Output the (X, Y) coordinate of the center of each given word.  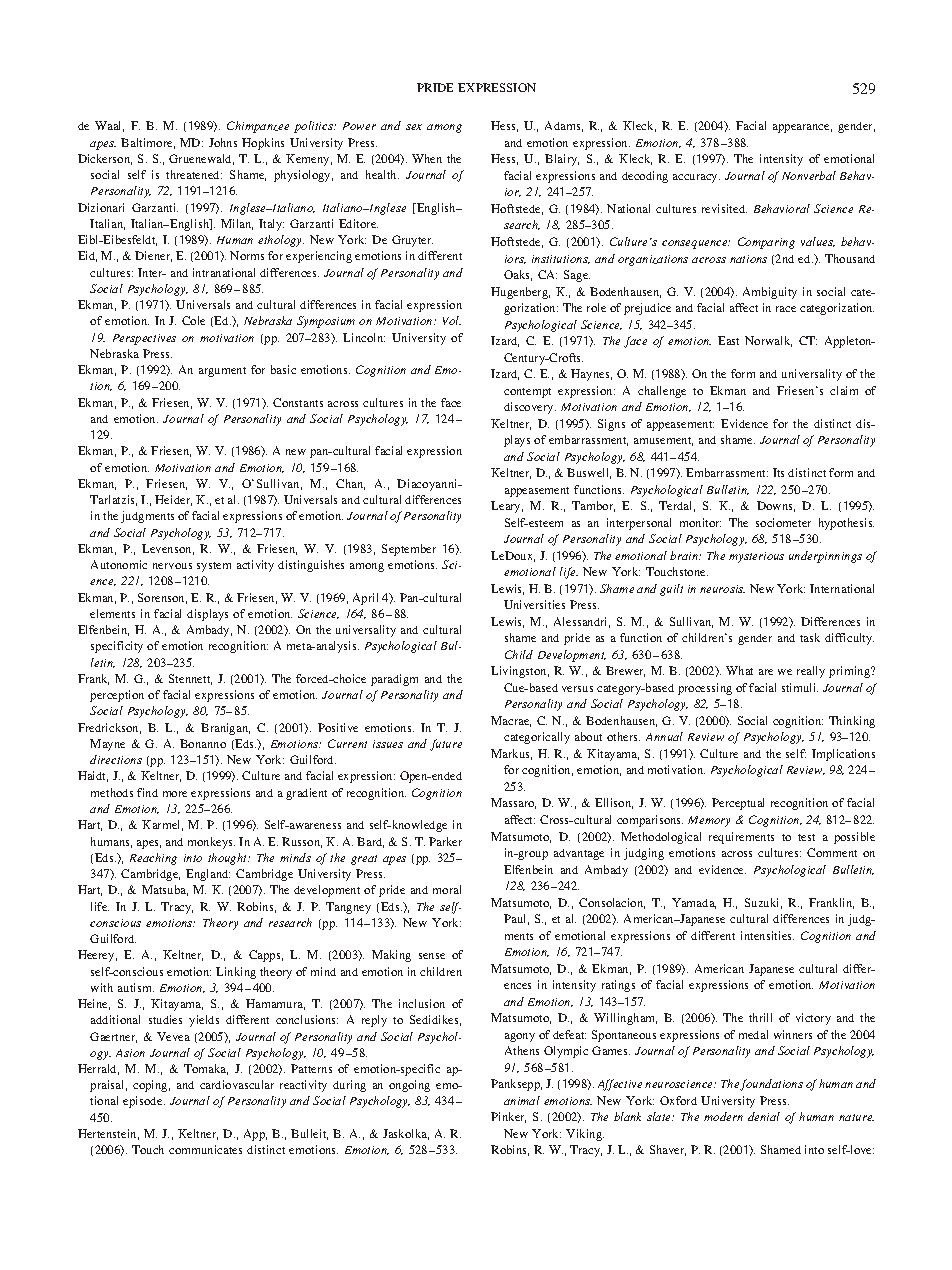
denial (764, 1116)
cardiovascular (237, 1084)
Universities (534, 604)
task (810, 637)
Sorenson (162, 598)
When (427, 158)
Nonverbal (809, 175)
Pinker (508, 1117)
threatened (194, 174)
